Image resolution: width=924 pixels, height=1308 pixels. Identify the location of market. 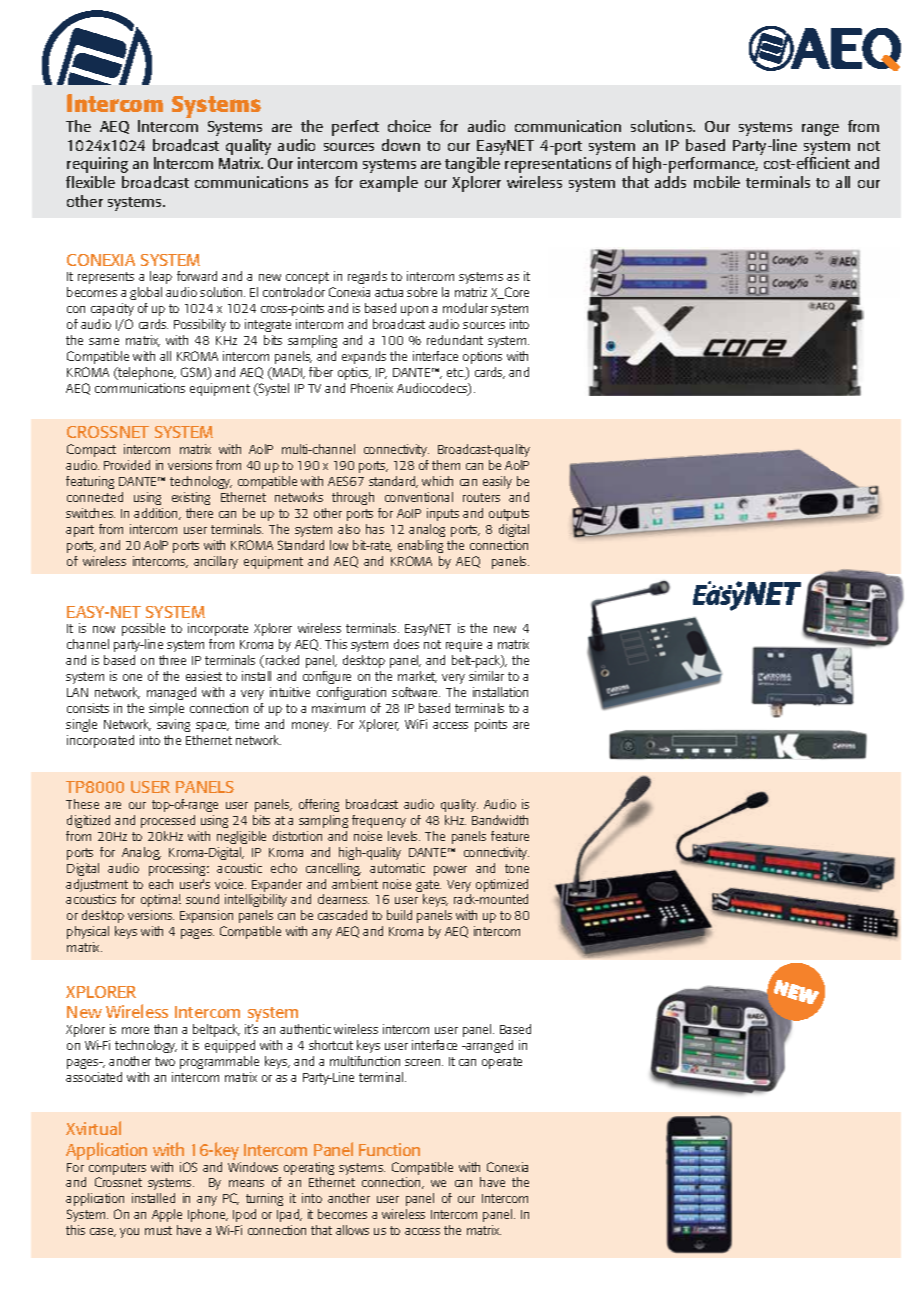
(417, 677).
